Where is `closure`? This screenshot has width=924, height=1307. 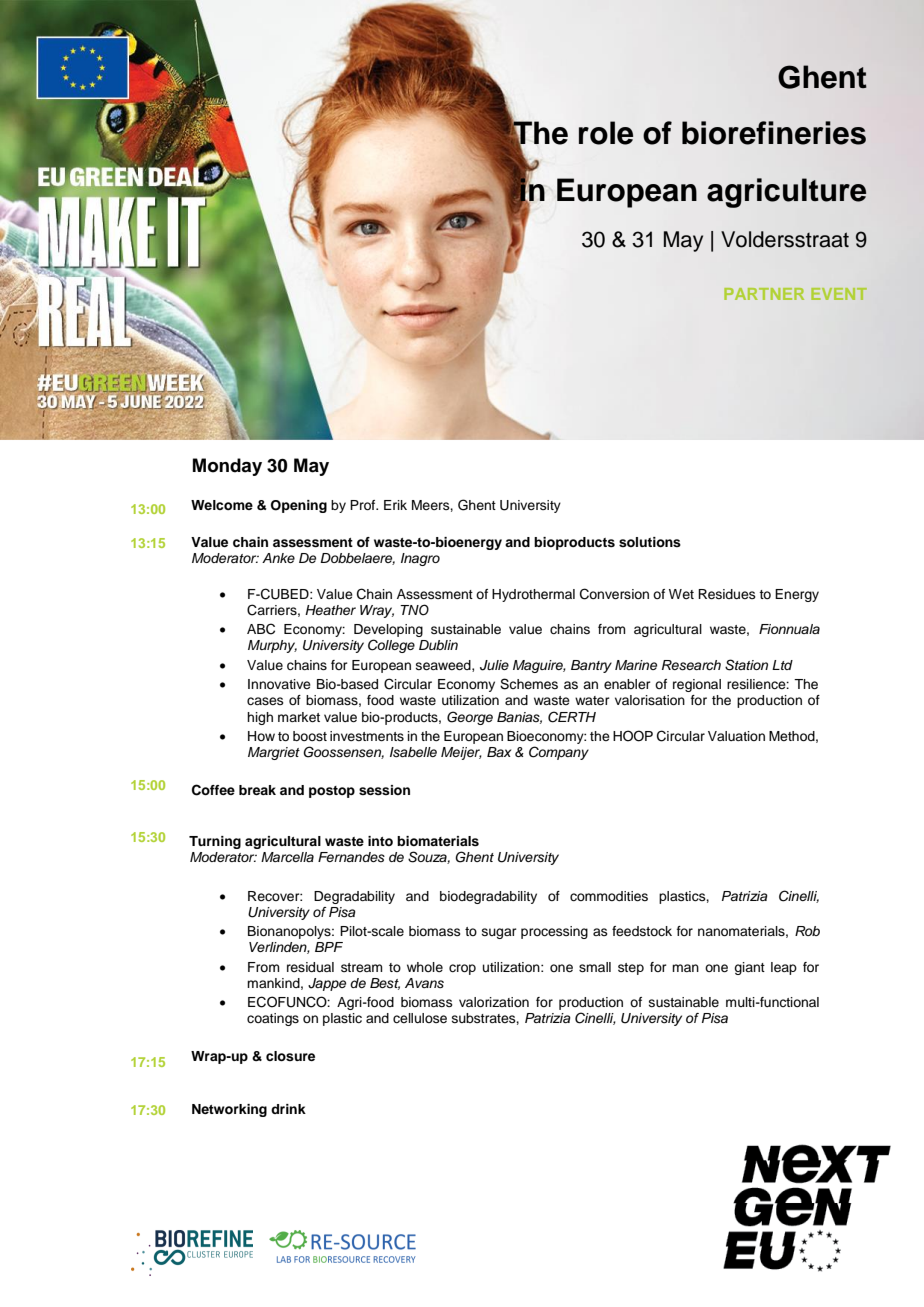 closure is located at coordinates (290, 1056).
